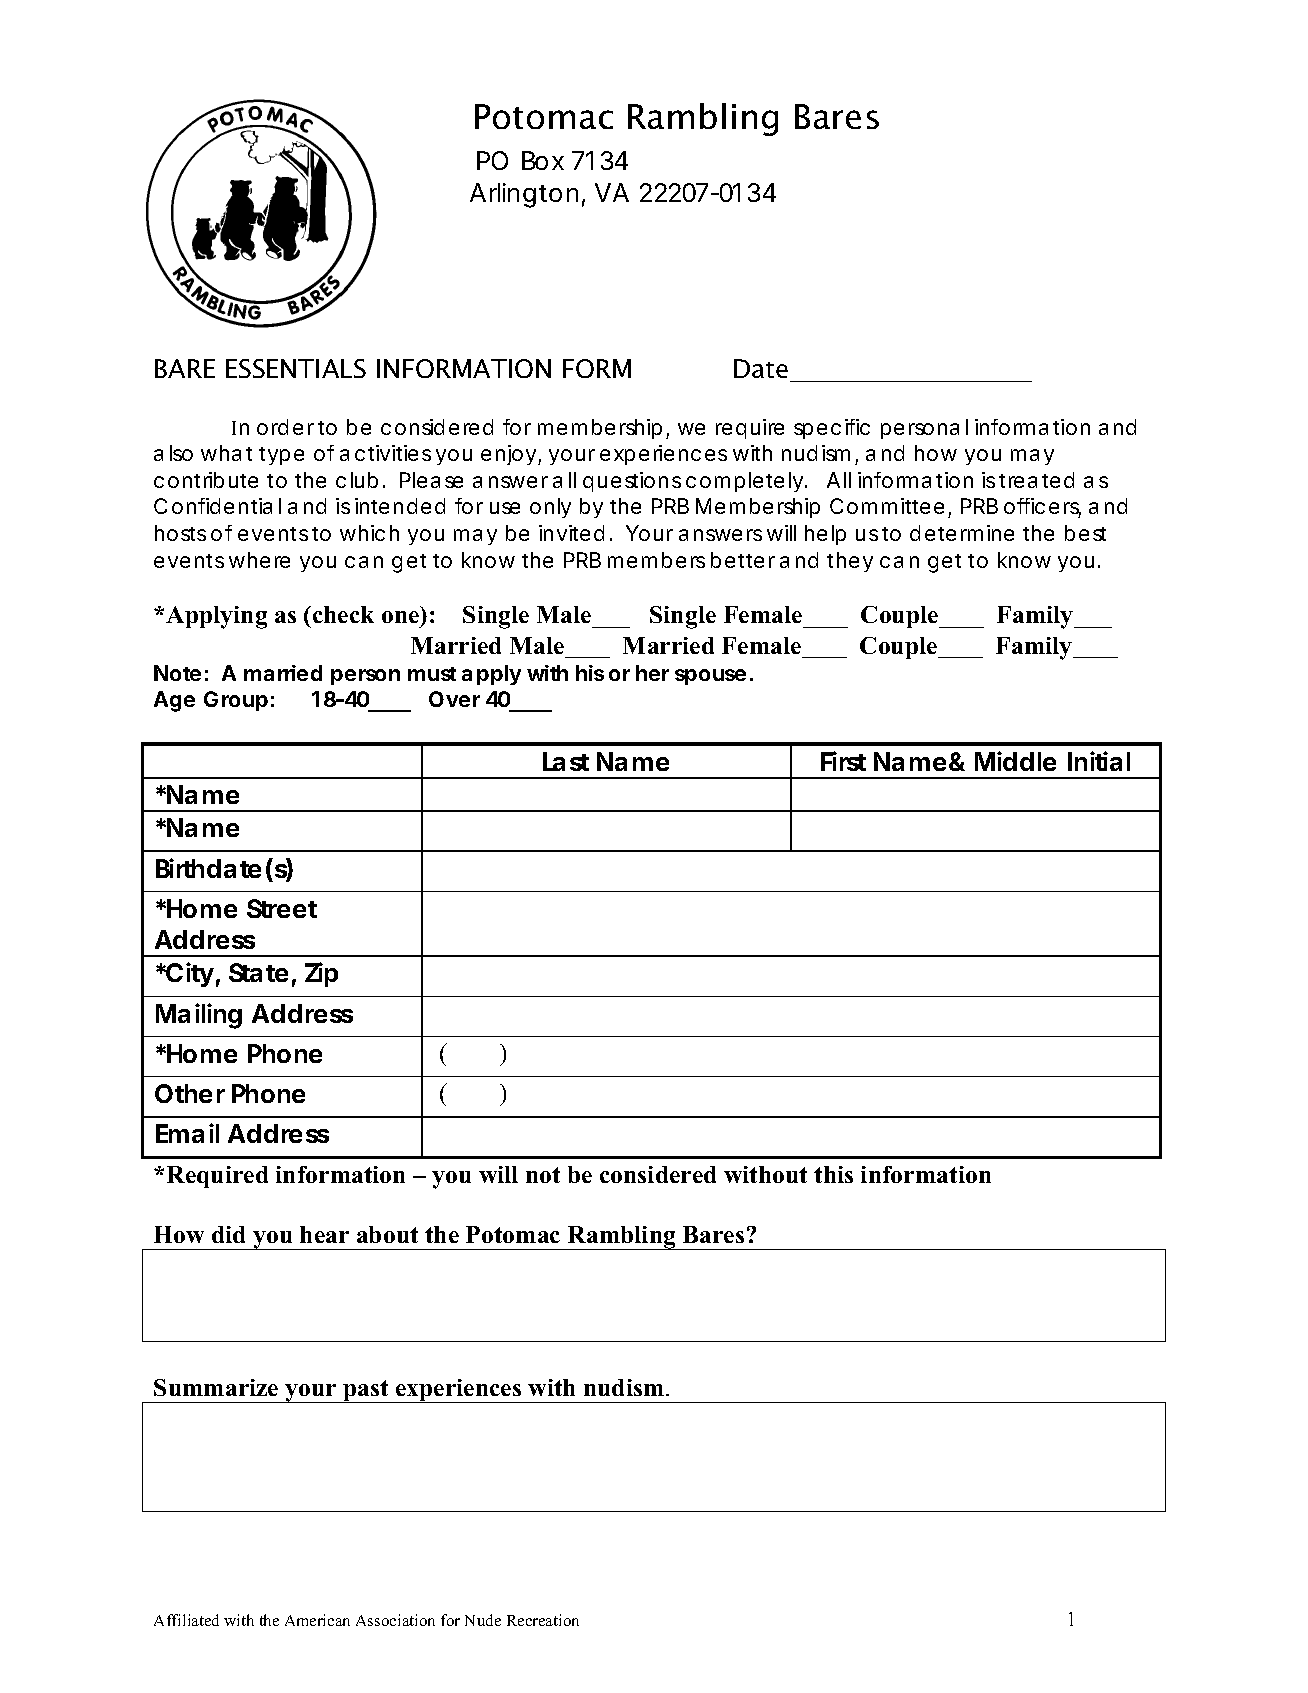 The width and height of the document is (1308, 1693). Describe the element at coordinates (843, 761) in the document. I see `First` at that location.
